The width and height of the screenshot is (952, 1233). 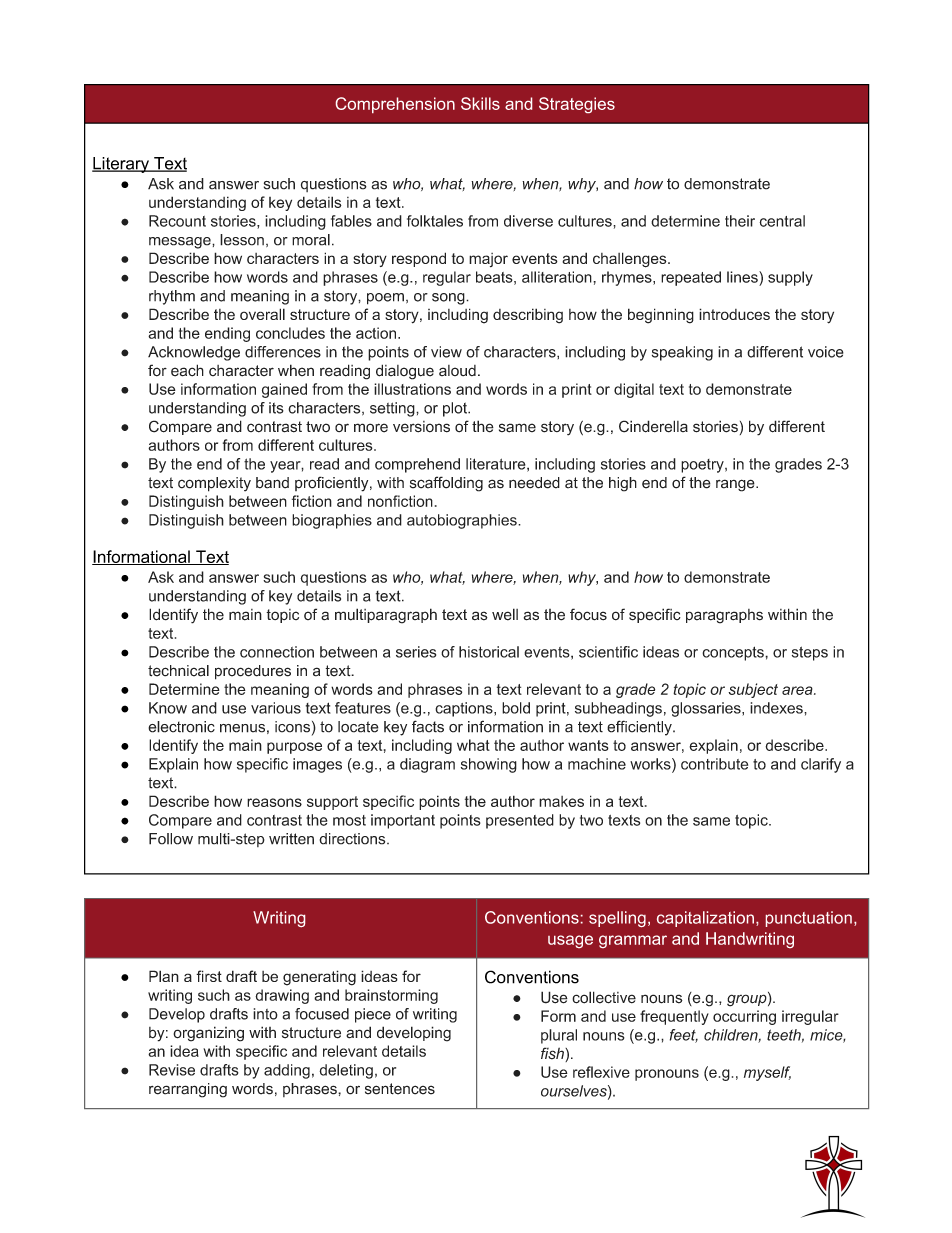 I want to click on Skills, so click(x=480, y=103).
